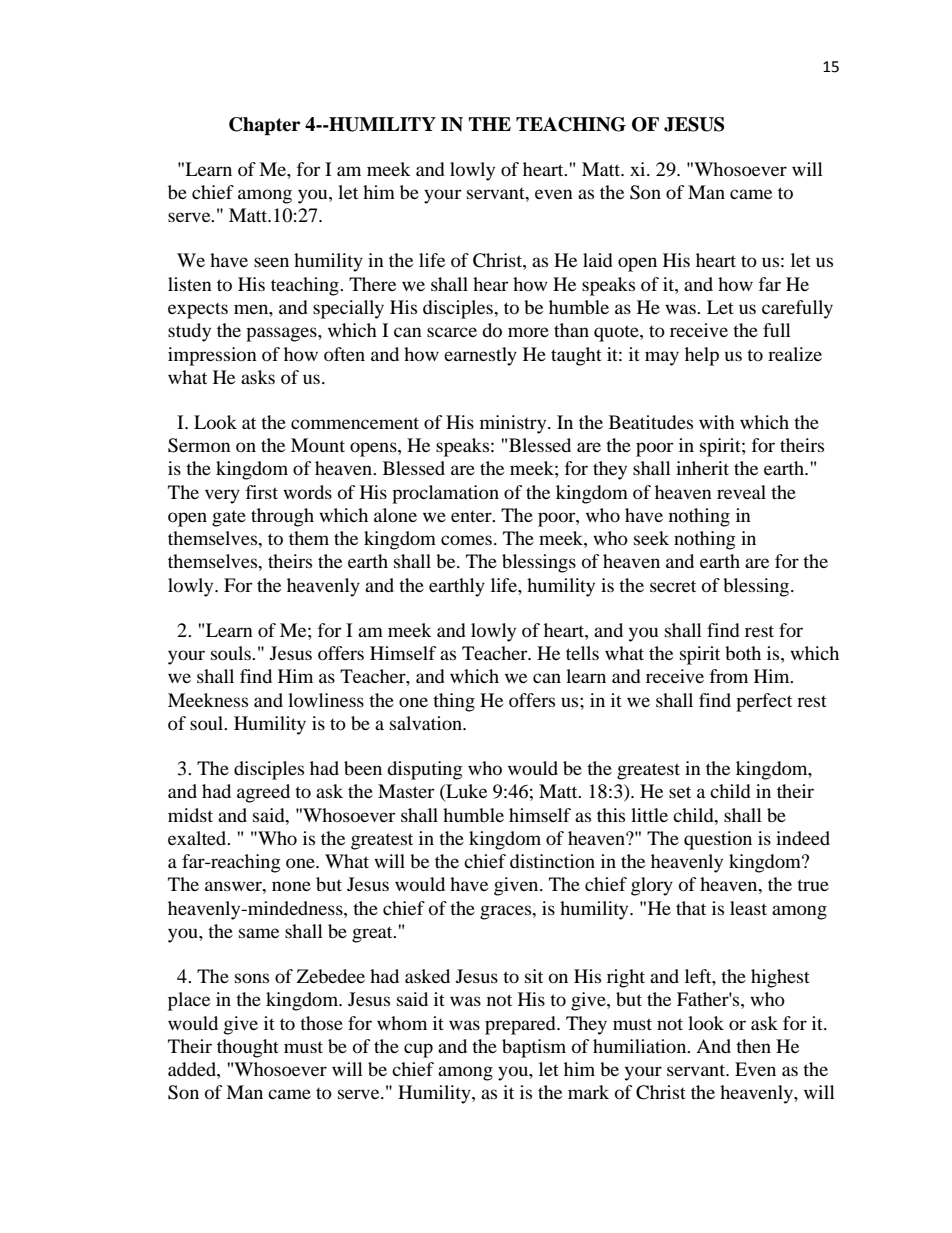 The image size is (952, 1233). I want to click on comes, so click(466, 540).
